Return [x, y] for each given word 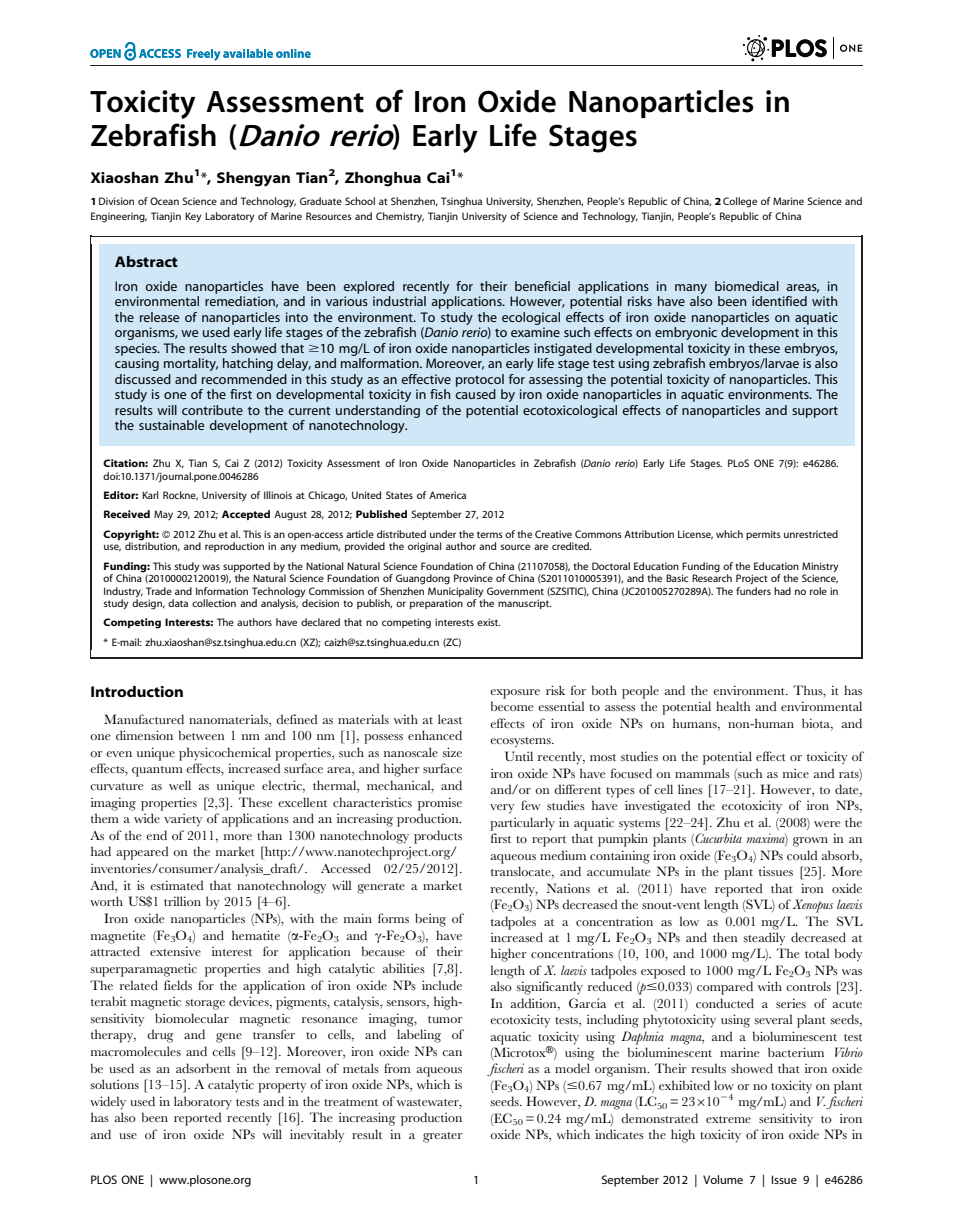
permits [763, 535]
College [740, 202]
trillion [182, 901]
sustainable [171, 425]
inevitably [317, 1136]
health [733, 706]
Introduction [137, 691]
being [430, 920]
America [447, 495]
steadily [764, 939]
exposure [515, 694]
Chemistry [400, 217]
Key [193, 217]
